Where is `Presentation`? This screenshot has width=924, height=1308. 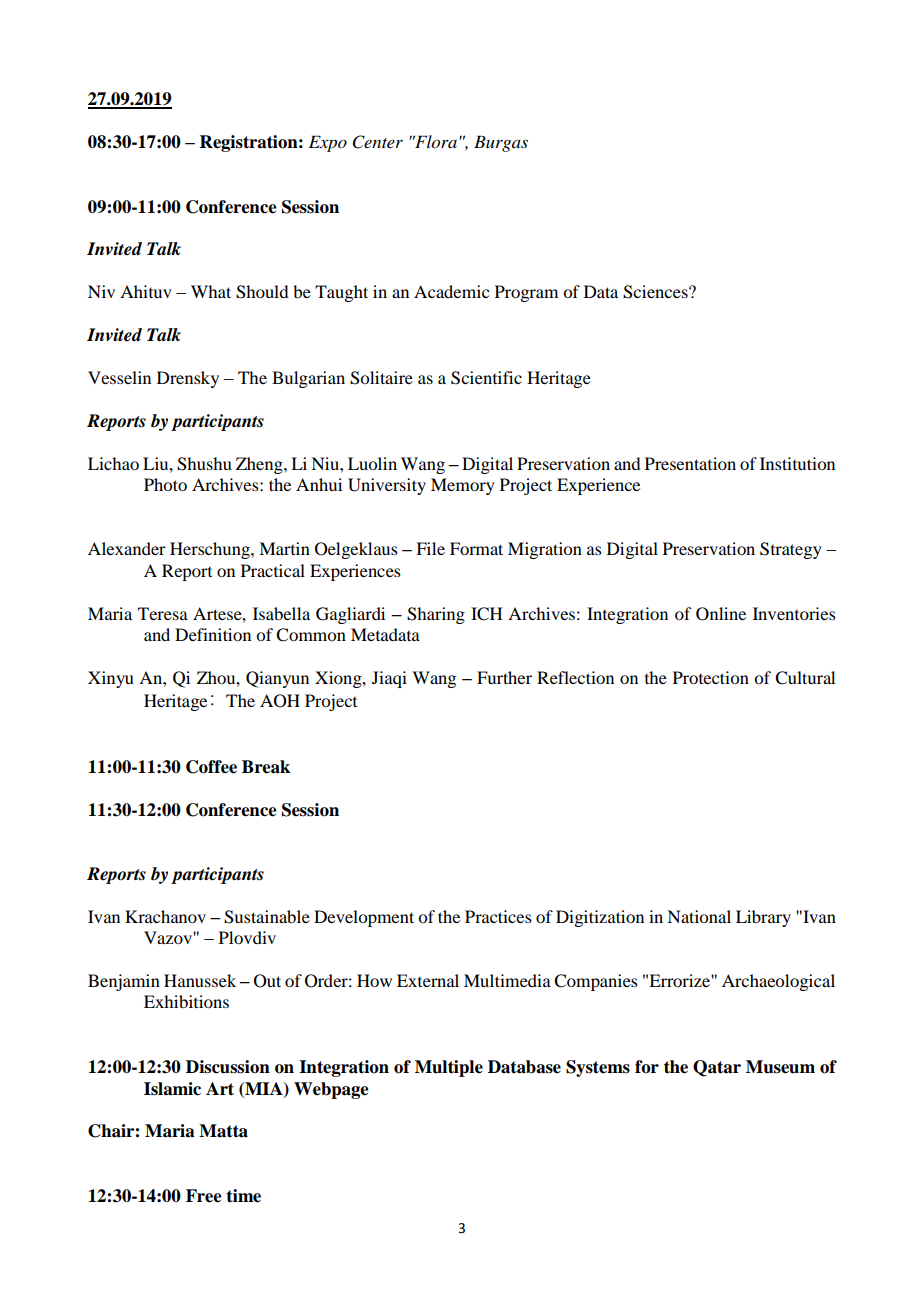
Presentation is located at coordinates (690, 463).
